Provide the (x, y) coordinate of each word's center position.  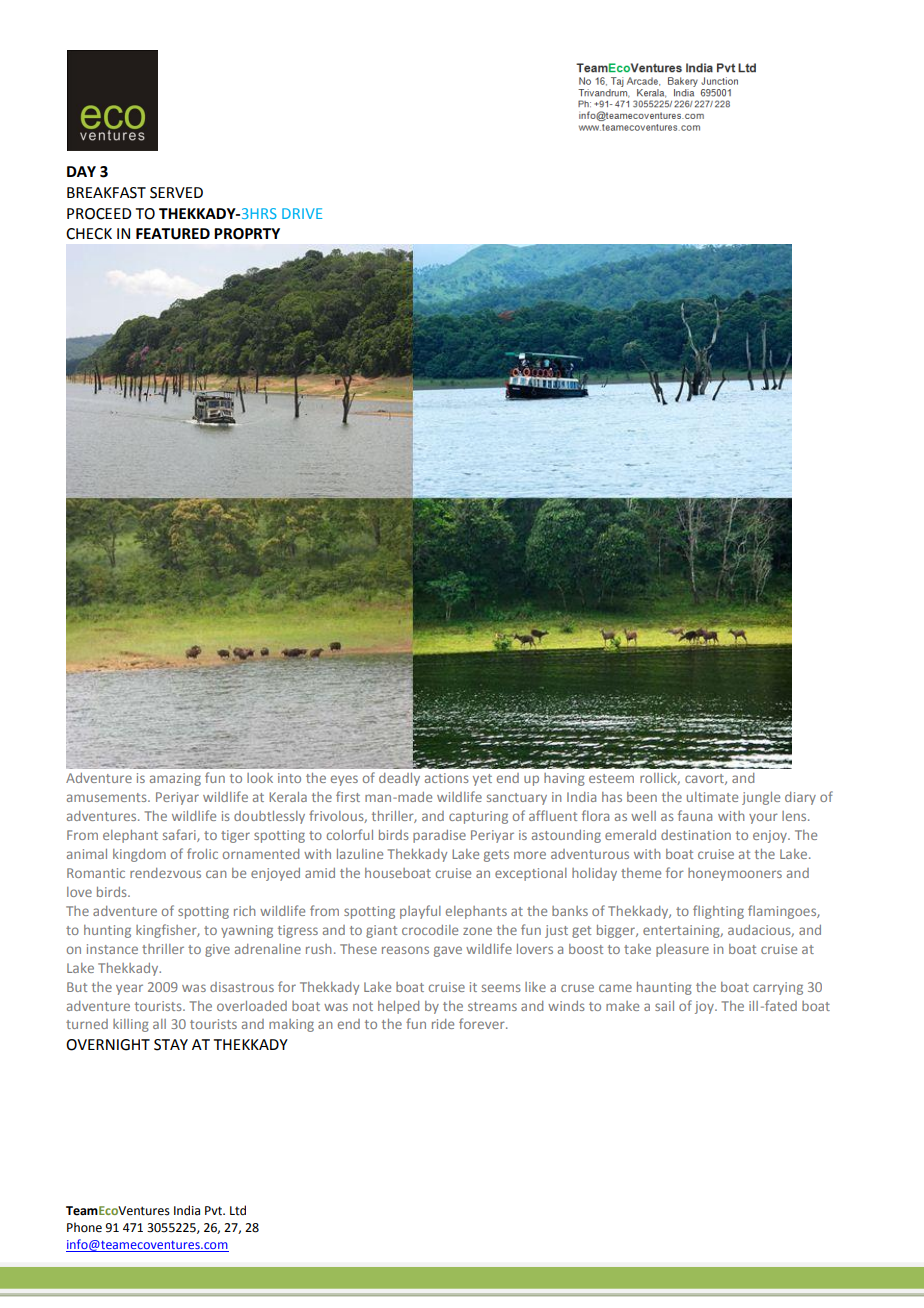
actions (447, 778)
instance (112, 949)
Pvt (215, 1211)
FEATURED (173, 234)
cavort (705, 779)
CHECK (89, 234)
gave (448, 951)
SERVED (176, 193)
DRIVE (302, 213)
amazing (175, 779)
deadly (399, 779)
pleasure (682, 950)
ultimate (712, 797)
